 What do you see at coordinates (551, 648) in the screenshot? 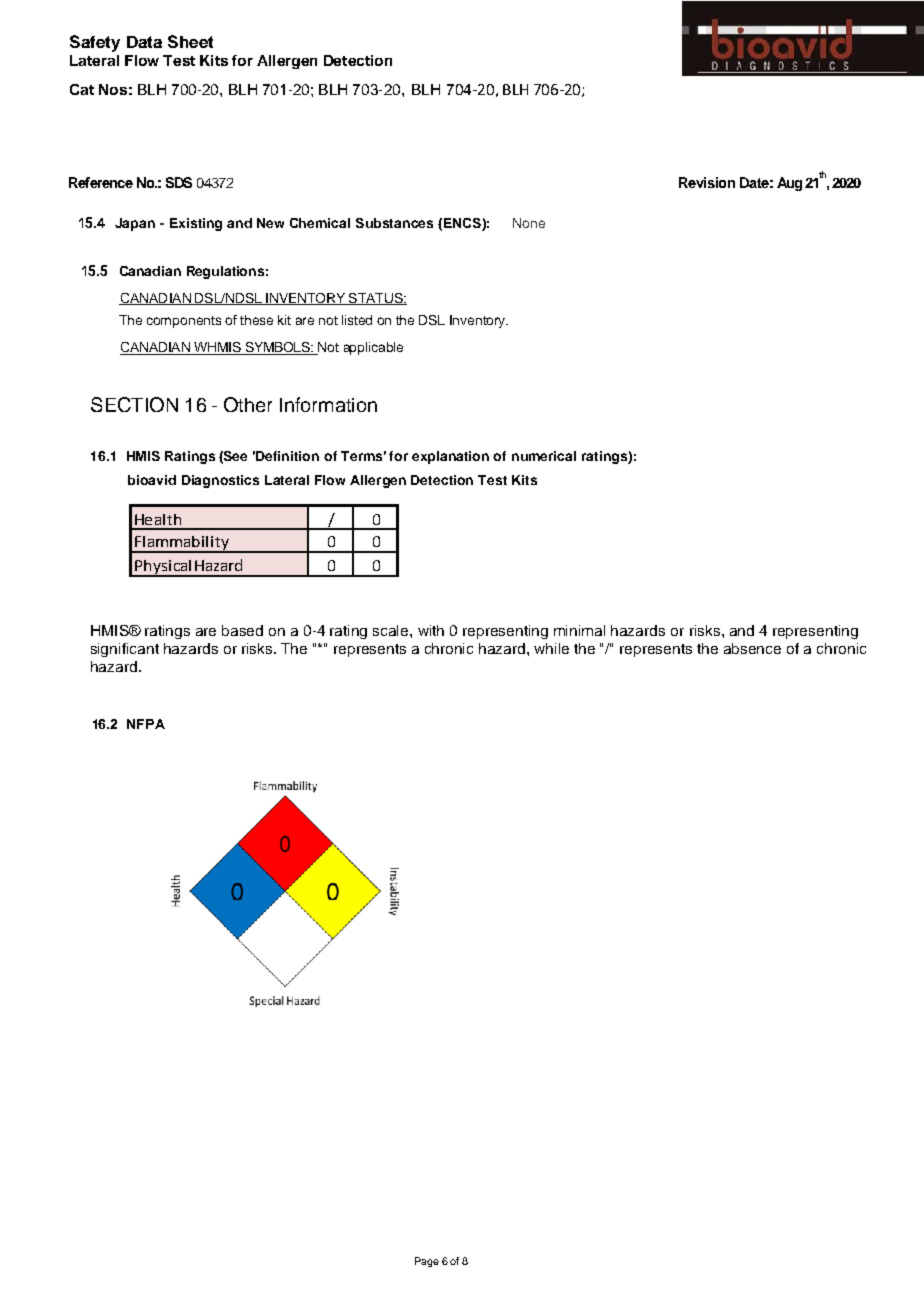
I see `while` at bounding box center [551, 648].
